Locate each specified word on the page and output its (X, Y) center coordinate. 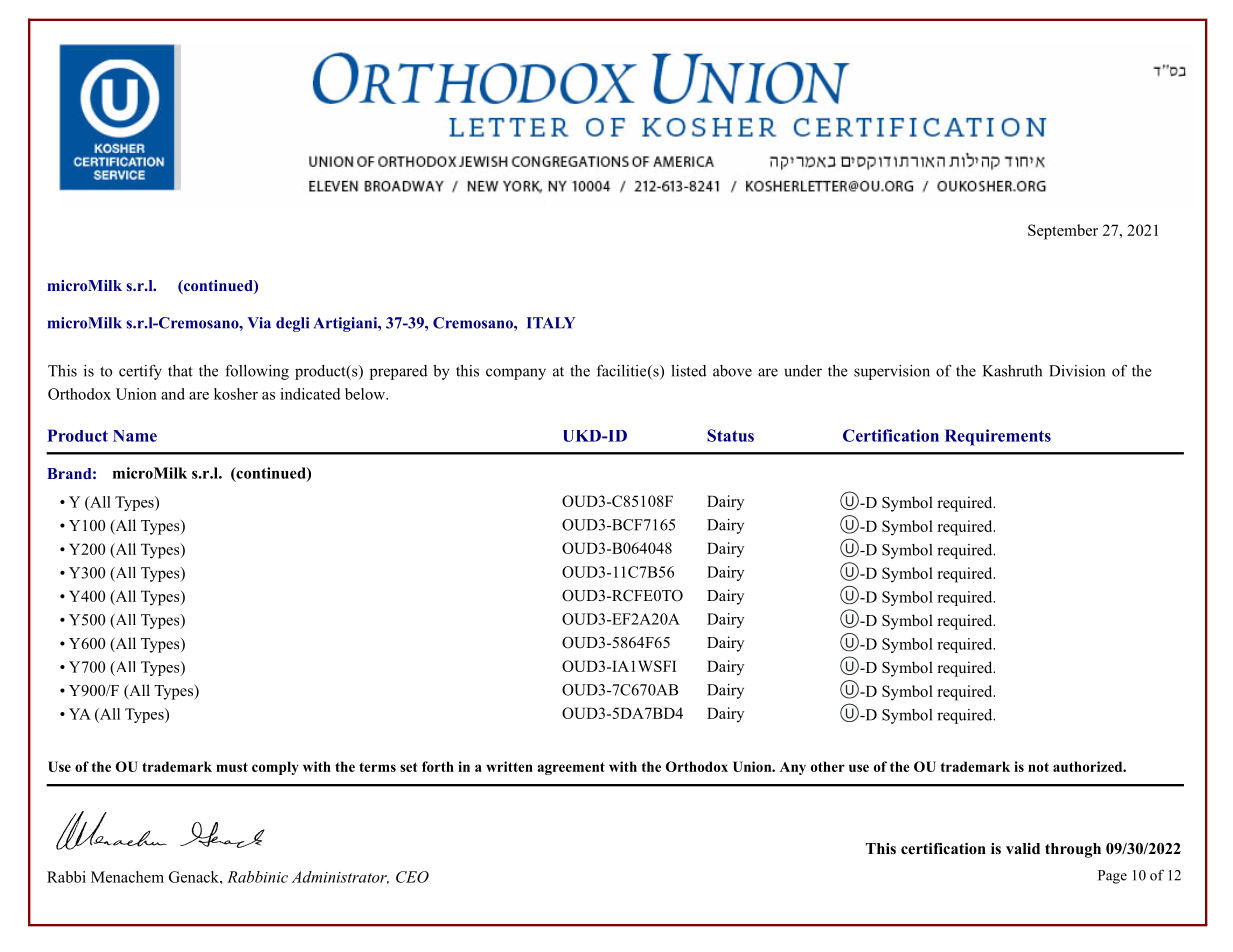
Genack (195, 877)
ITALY (551, 323)
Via (259, 323)
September (1063, 232)
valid (1023, 848)
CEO (412, 877)
